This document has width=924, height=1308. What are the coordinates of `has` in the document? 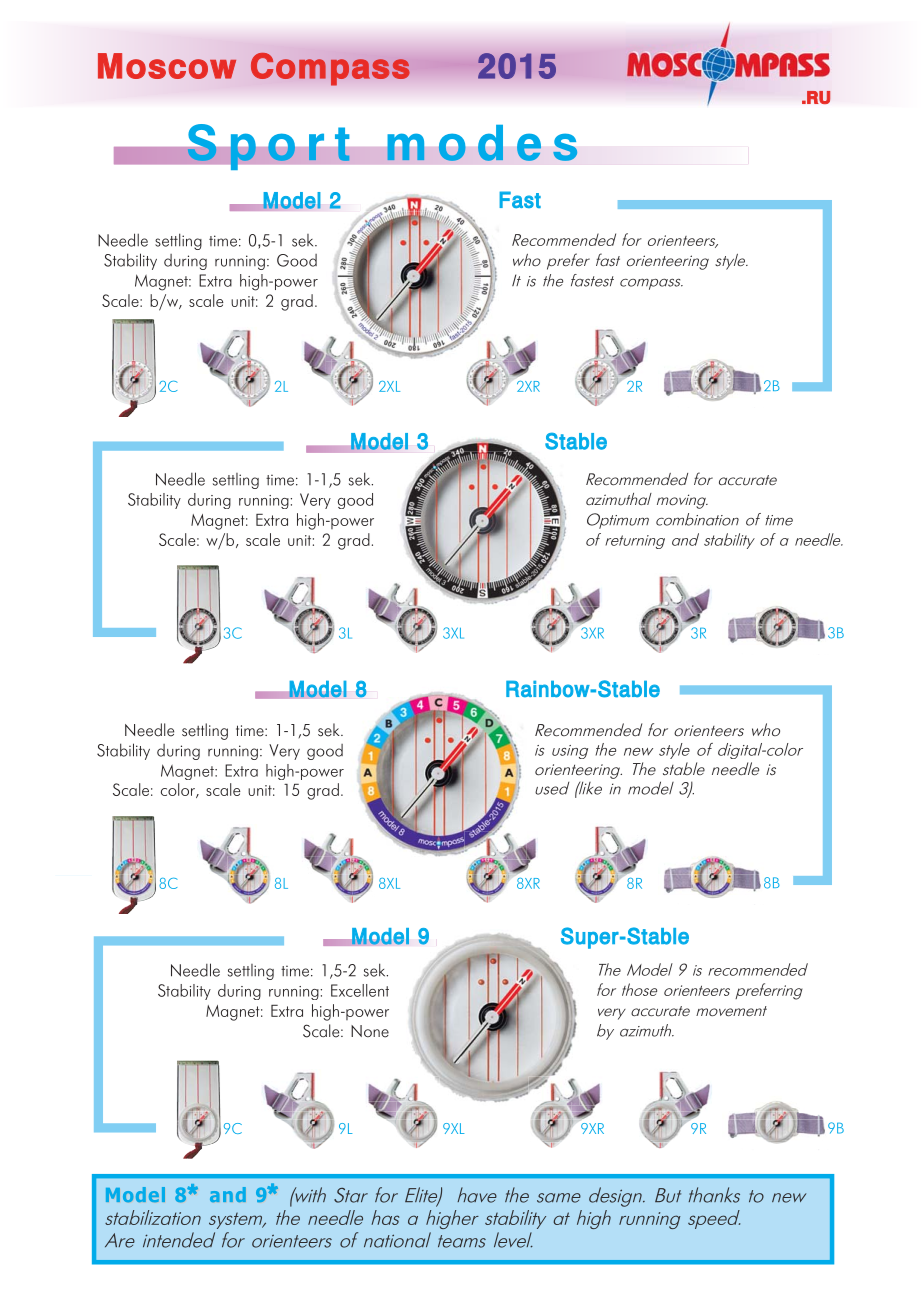 It's located at (385, 1217).
